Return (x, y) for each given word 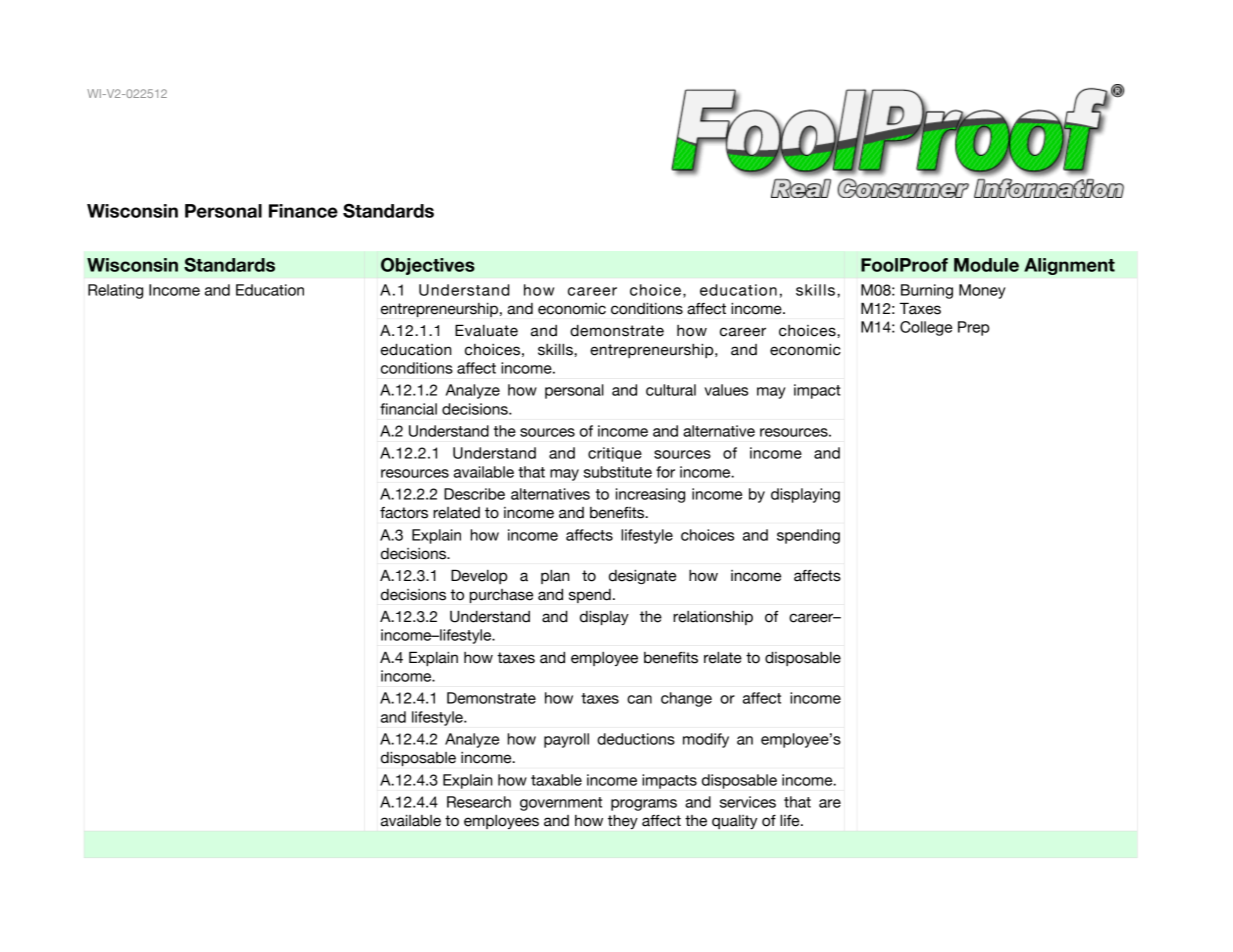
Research (479, 802)
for (665, 472)
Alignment (1069, 266)
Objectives (428, 266)
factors (404, 513)
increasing (650, 495)
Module (986, 265)
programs (644, 805)
